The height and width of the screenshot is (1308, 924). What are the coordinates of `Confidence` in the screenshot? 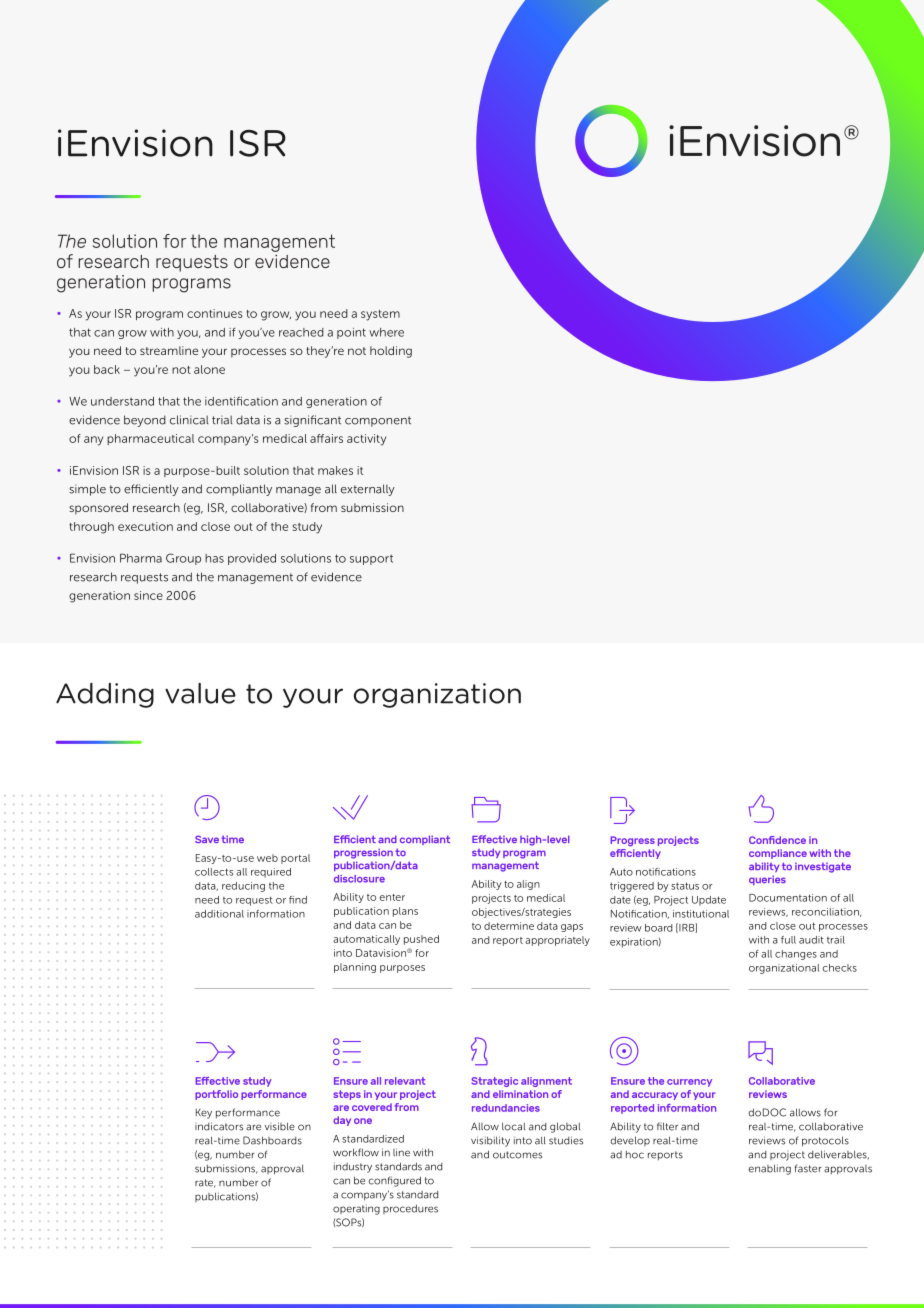 It's located at (777, 840).
